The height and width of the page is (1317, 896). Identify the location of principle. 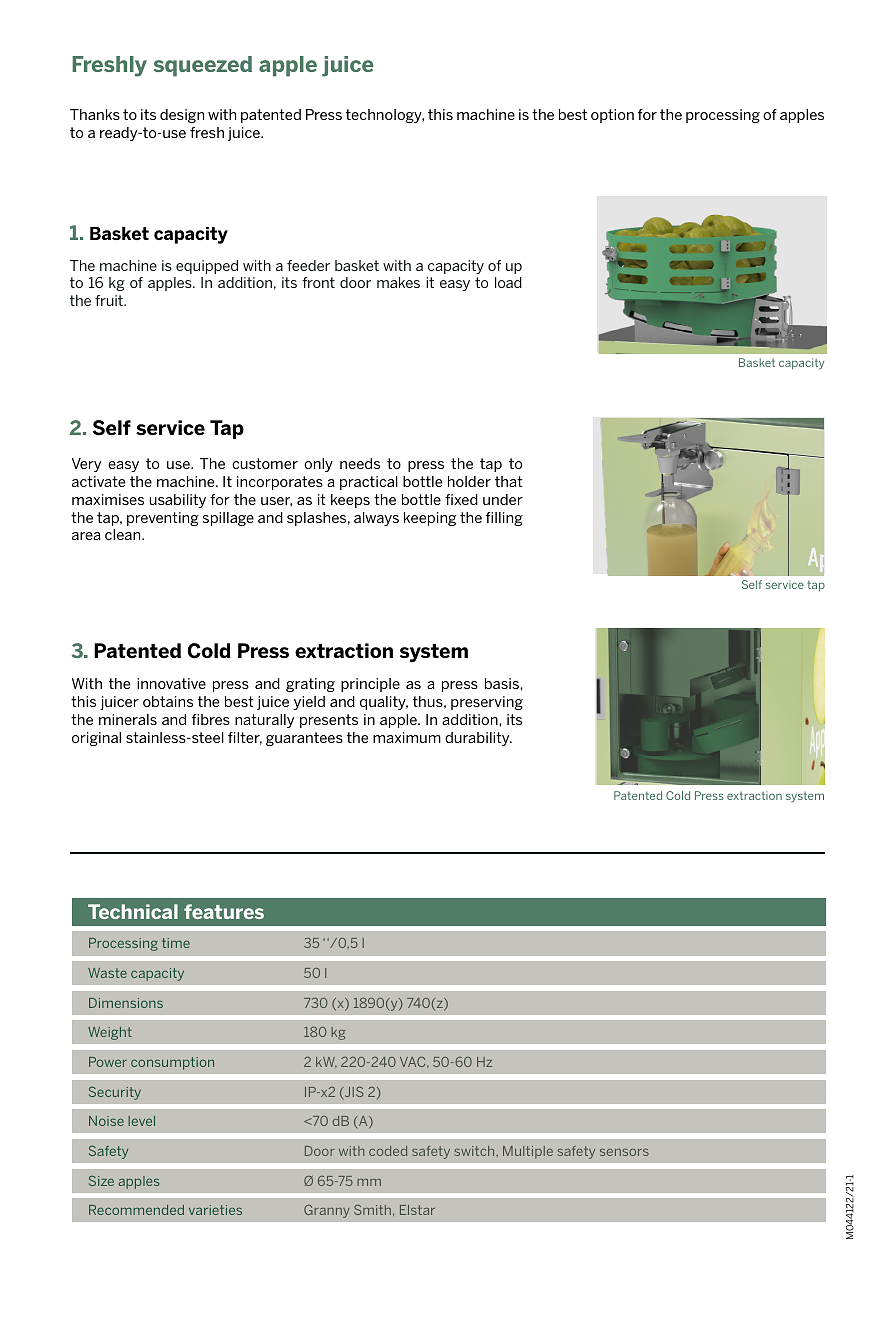
(370, 685).
